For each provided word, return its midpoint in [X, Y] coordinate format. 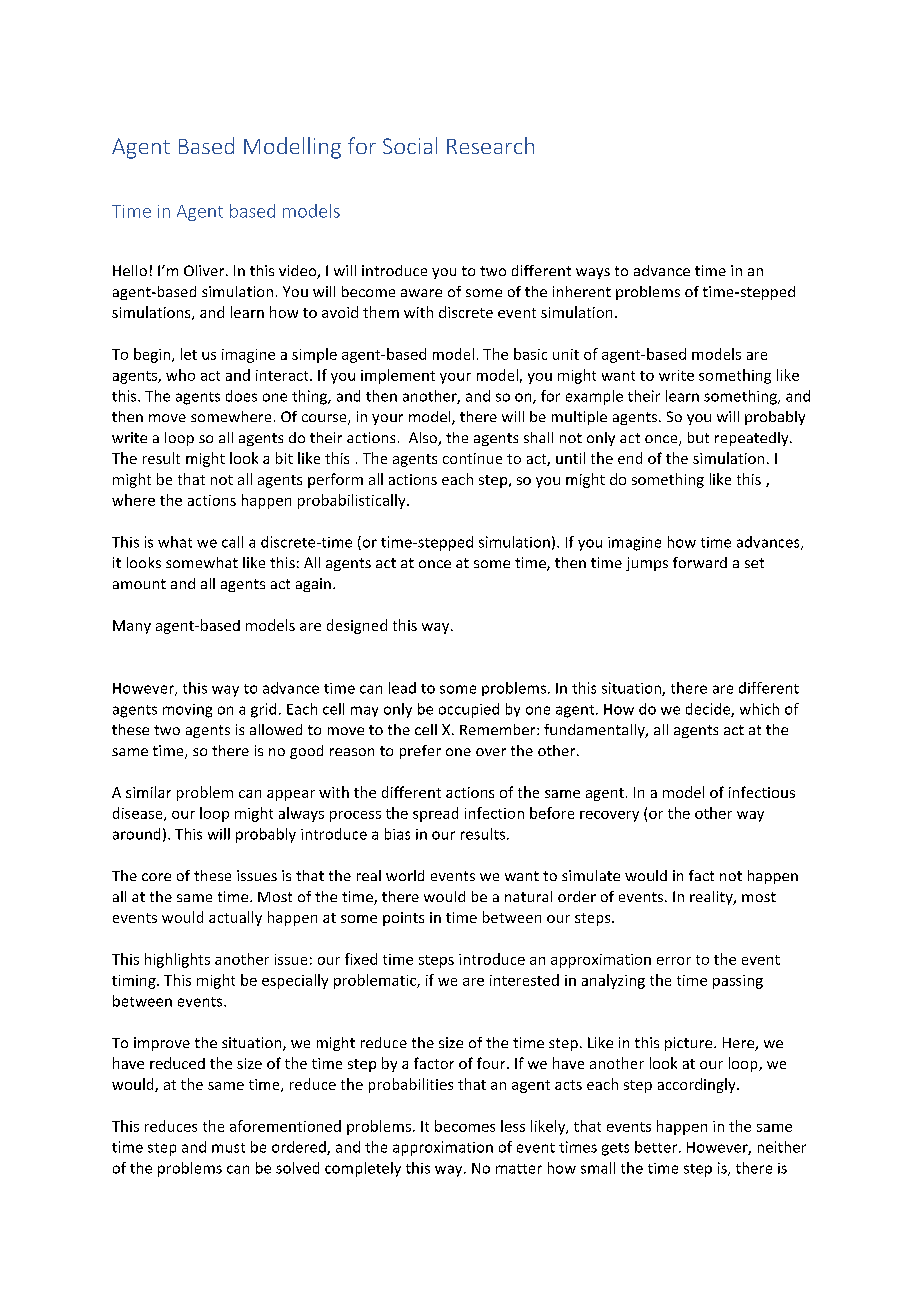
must [228, 1148]
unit [566, 354]
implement [398, 376]
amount [139, 584]
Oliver [205, 270]
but [698, 437]
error [674, 961]
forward [700, 562]
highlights [177, 960]
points [403, 919]
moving [187, 711]
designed [357, 626]
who [180, 375]
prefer [420, 752]
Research [490, 145]
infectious [762, 792]
